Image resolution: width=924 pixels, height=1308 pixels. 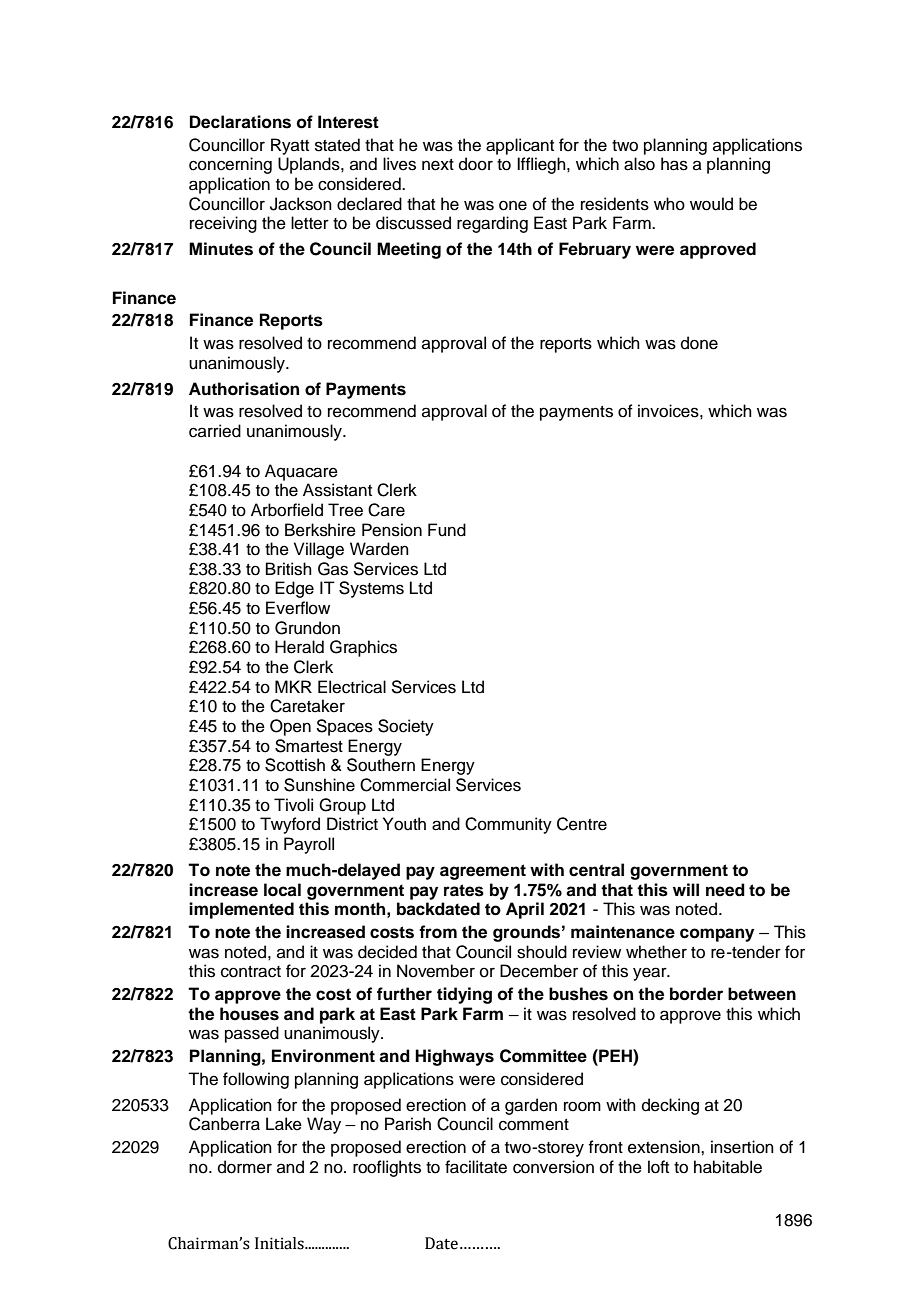 I want to click on Society, so click(x=406, y=727).
